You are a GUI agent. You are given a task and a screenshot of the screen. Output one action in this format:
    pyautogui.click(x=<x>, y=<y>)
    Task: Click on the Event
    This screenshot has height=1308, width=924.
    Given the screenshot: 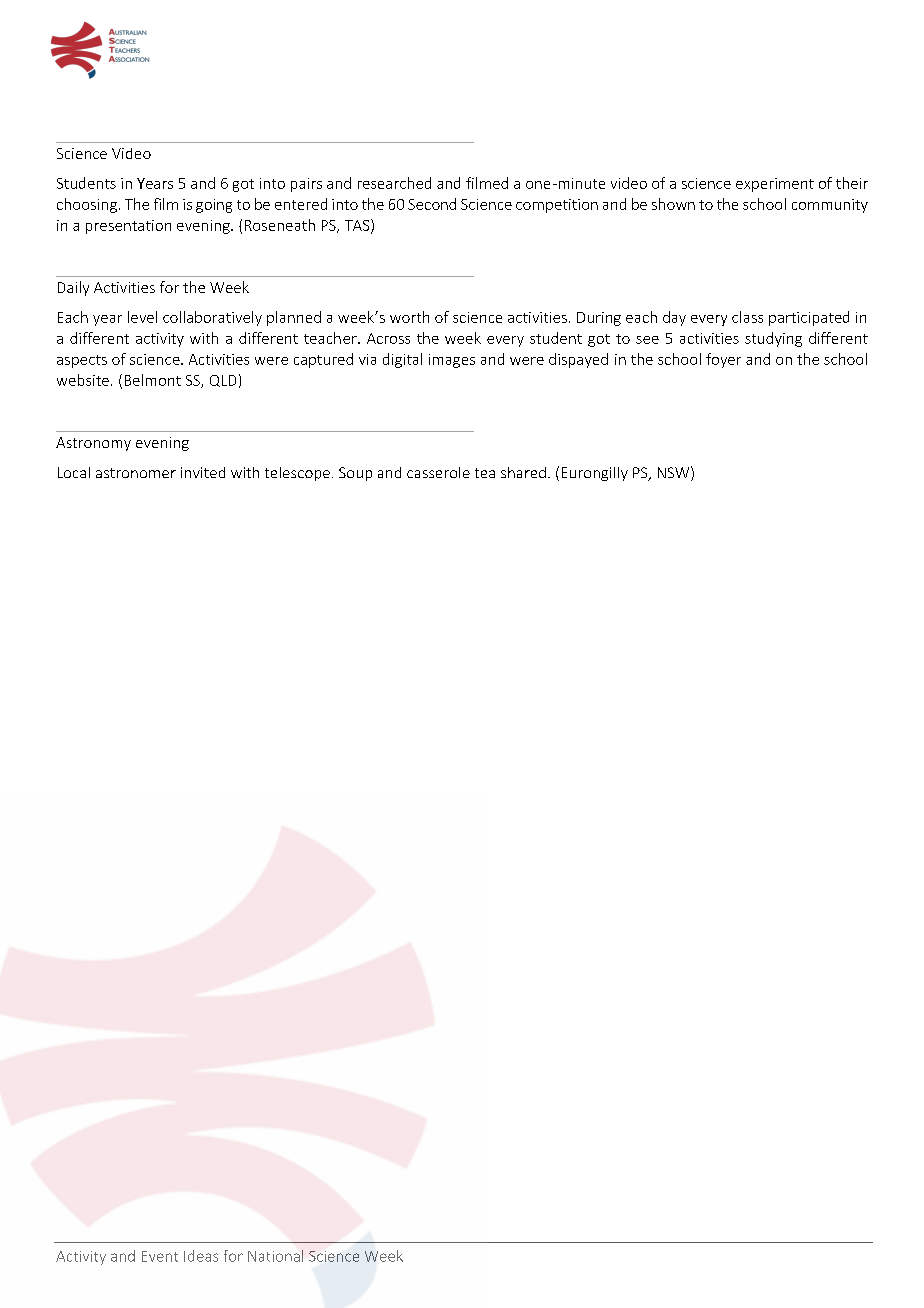 What is the action you would take?
    pyautogui.click(x=160, y=1256)
